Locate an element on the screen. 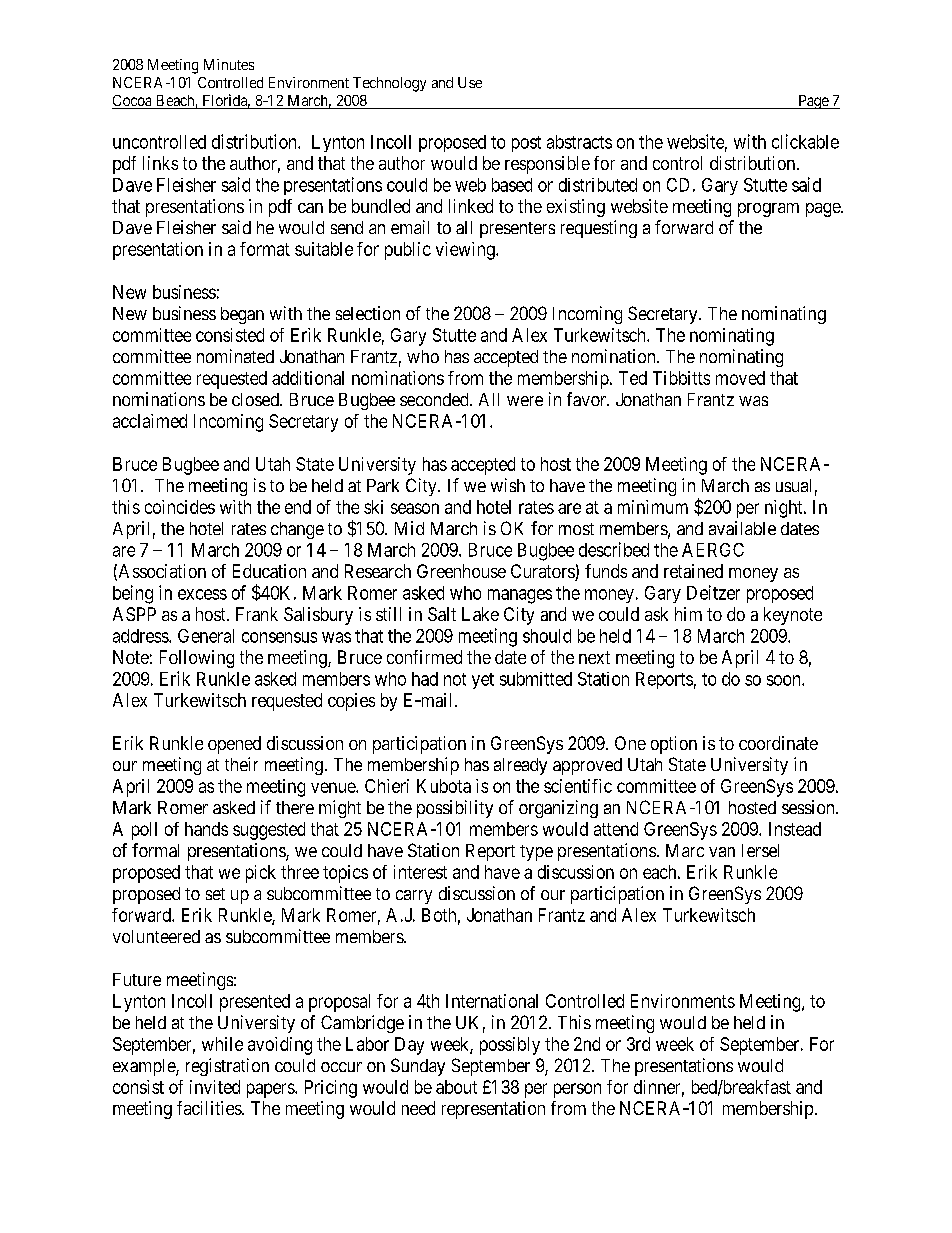  about is located at coordinates (456, 1087).
